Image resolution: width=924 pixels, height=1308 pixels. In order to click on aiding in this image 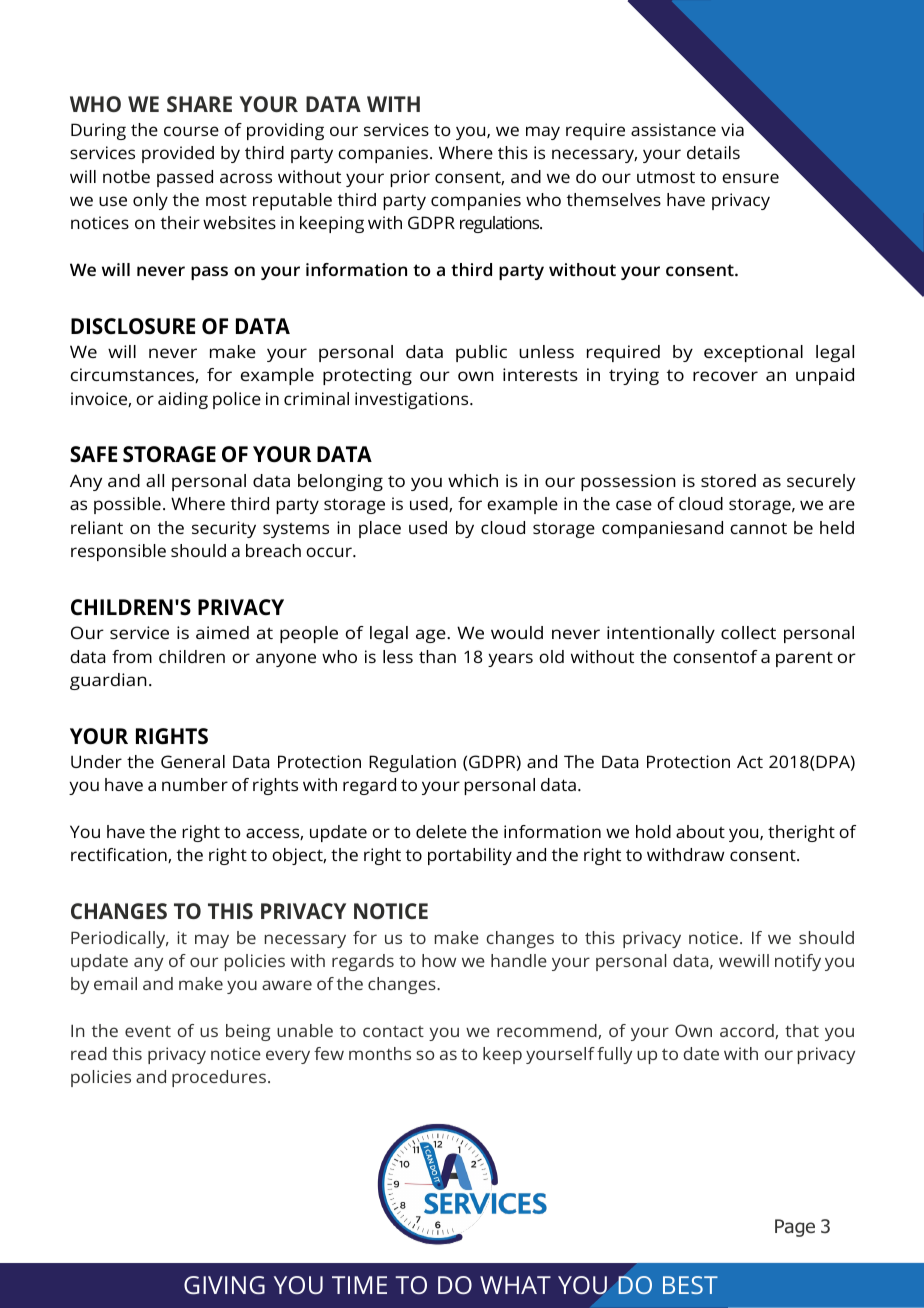, I will do `click(183, 400)`.
